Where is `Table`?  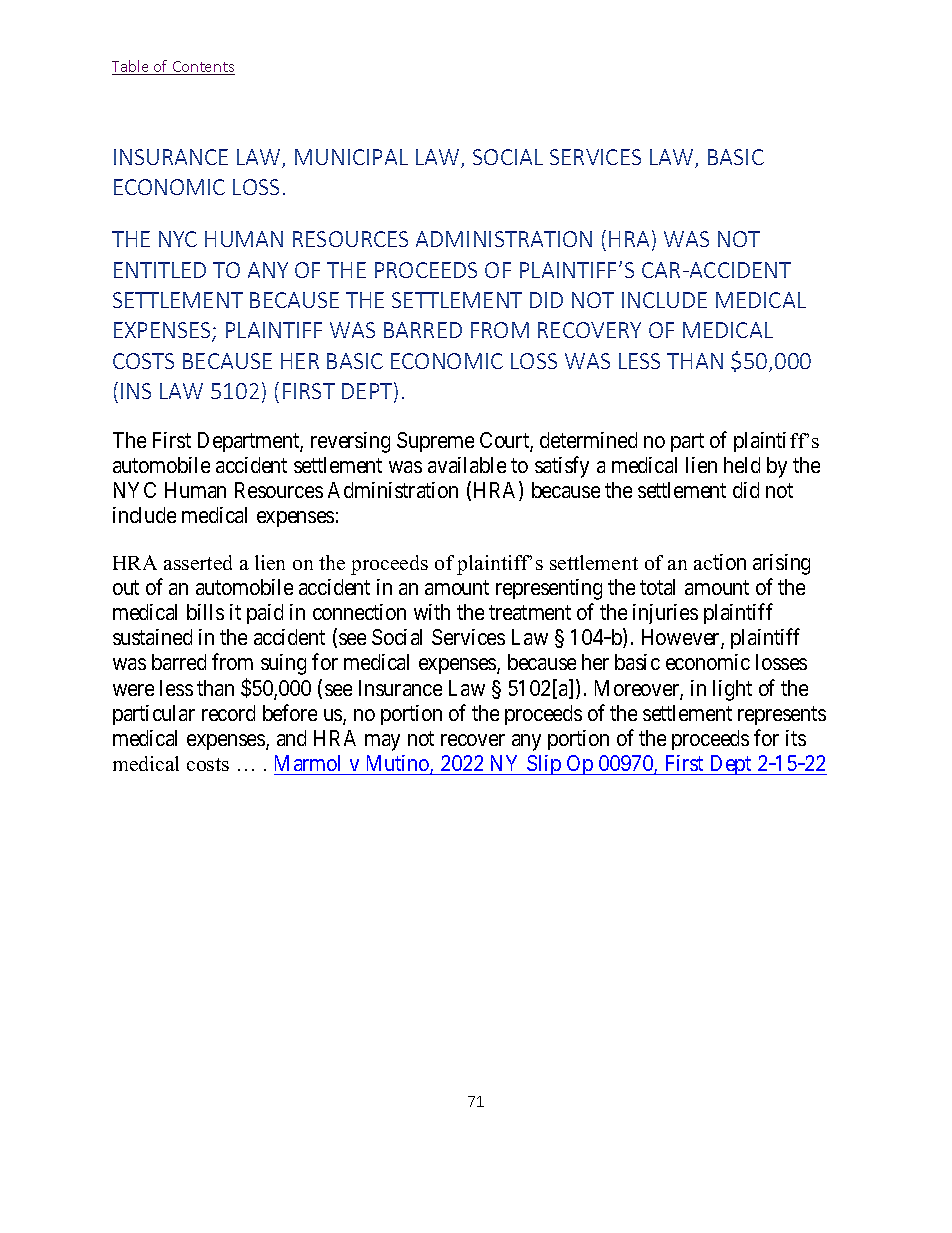
Table is located at coordinates (132, 67).
